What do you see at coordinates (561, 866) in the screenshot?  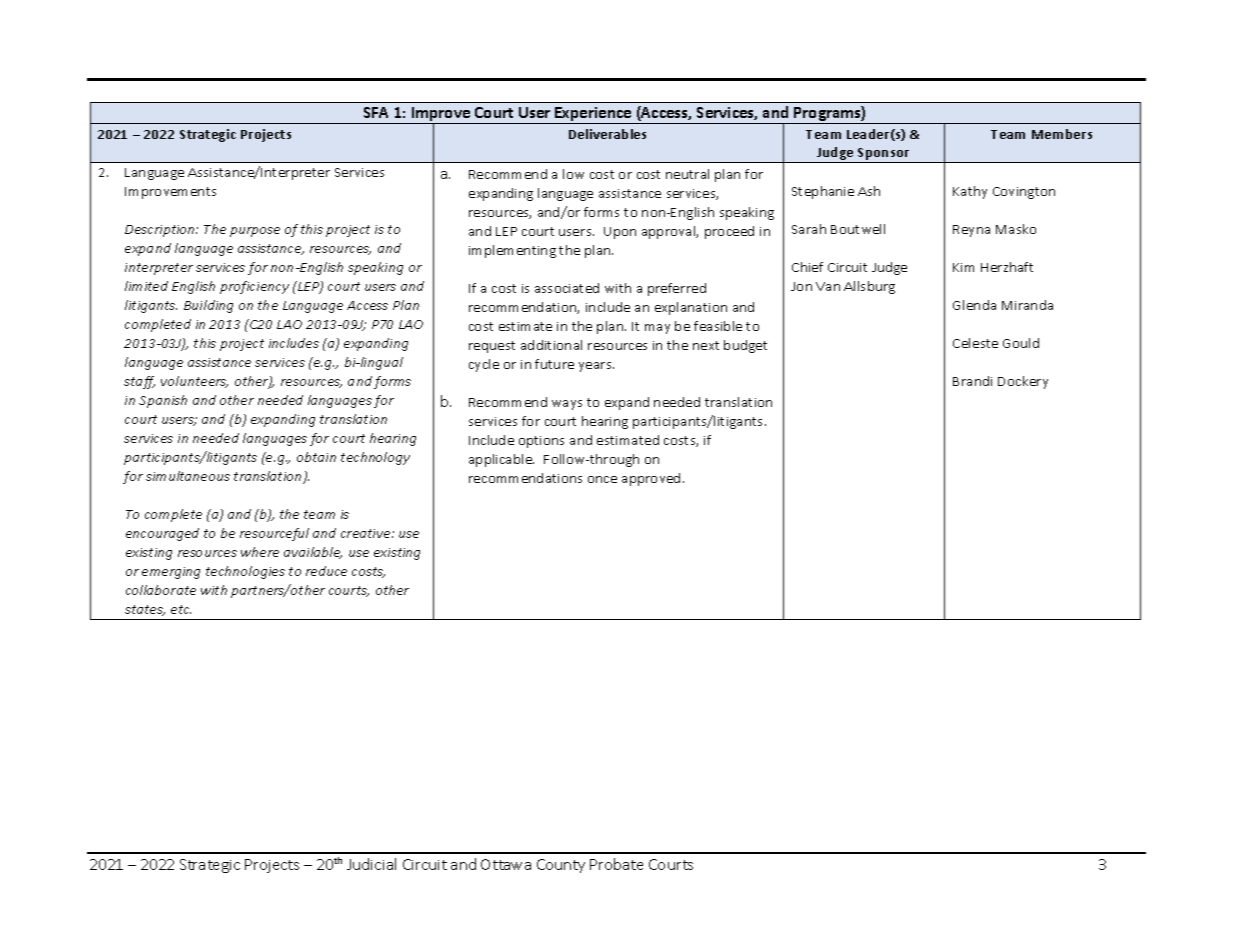 I see `County` at bounding box center [561, 866].
